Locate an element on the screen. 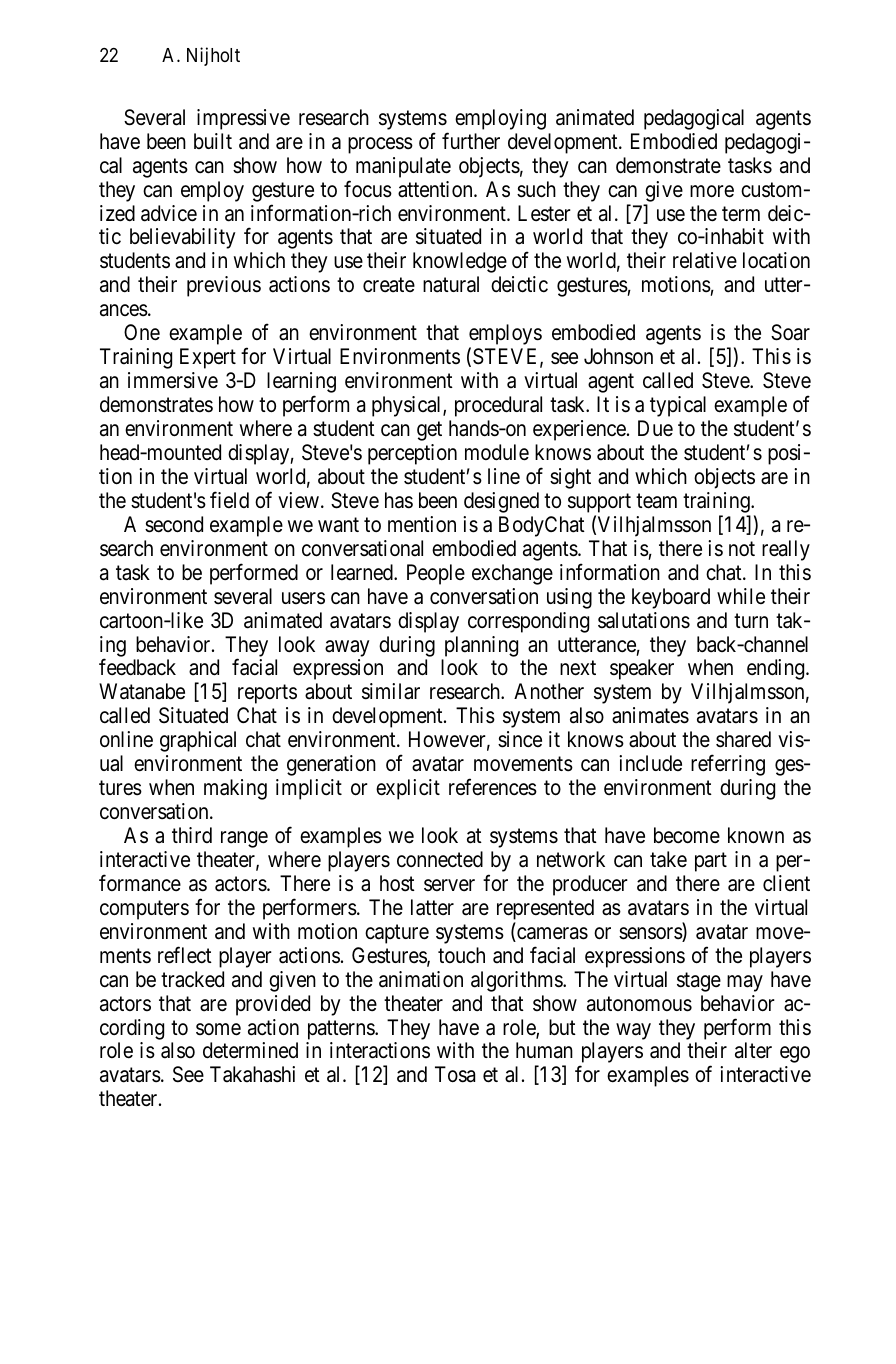  more is located at coordinates (712, 191).
